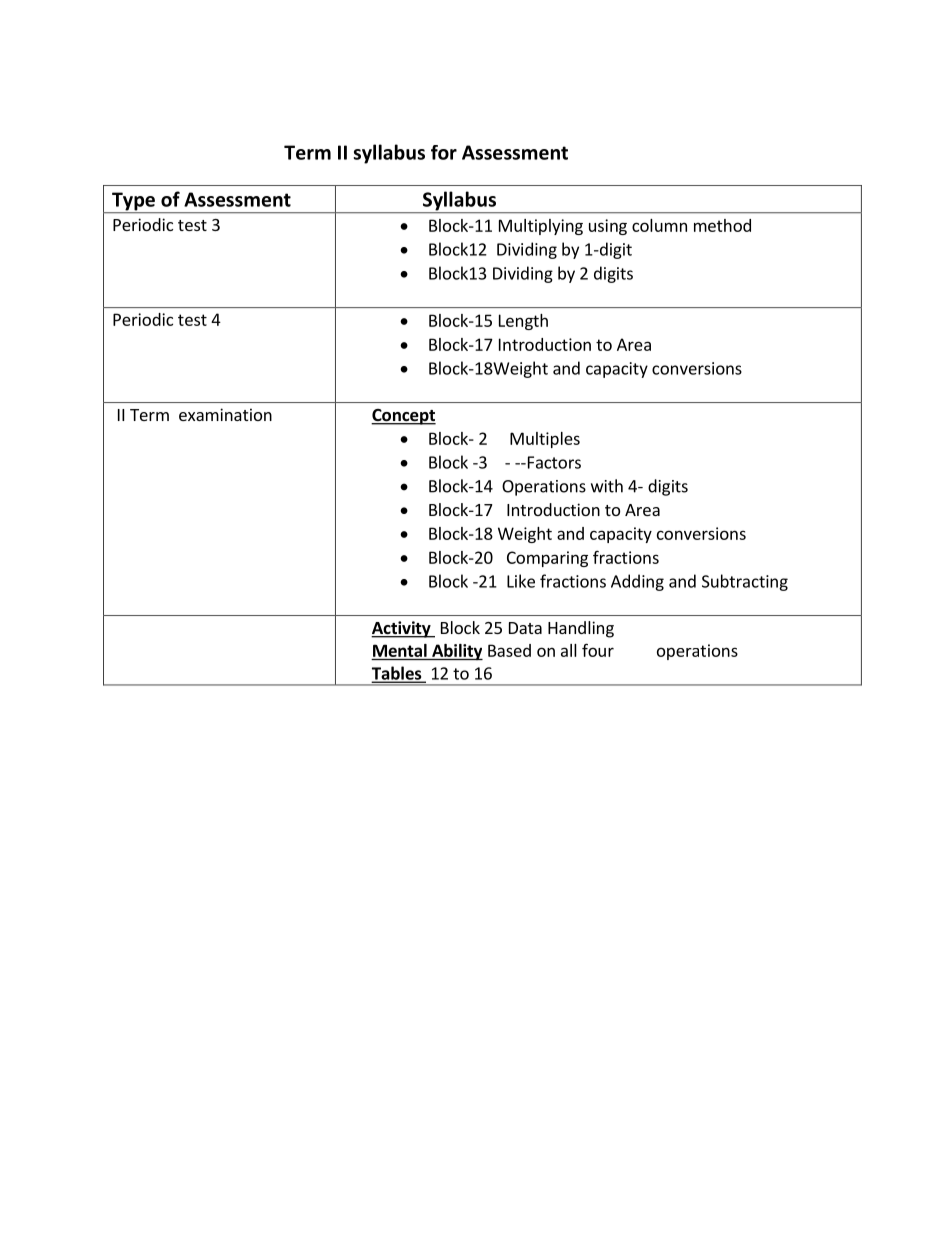 The width and height of the page is (952, 1233). What do you see at coordinates (225, 414) in the page?
I see `examination` at bounding box center [225, 414].
